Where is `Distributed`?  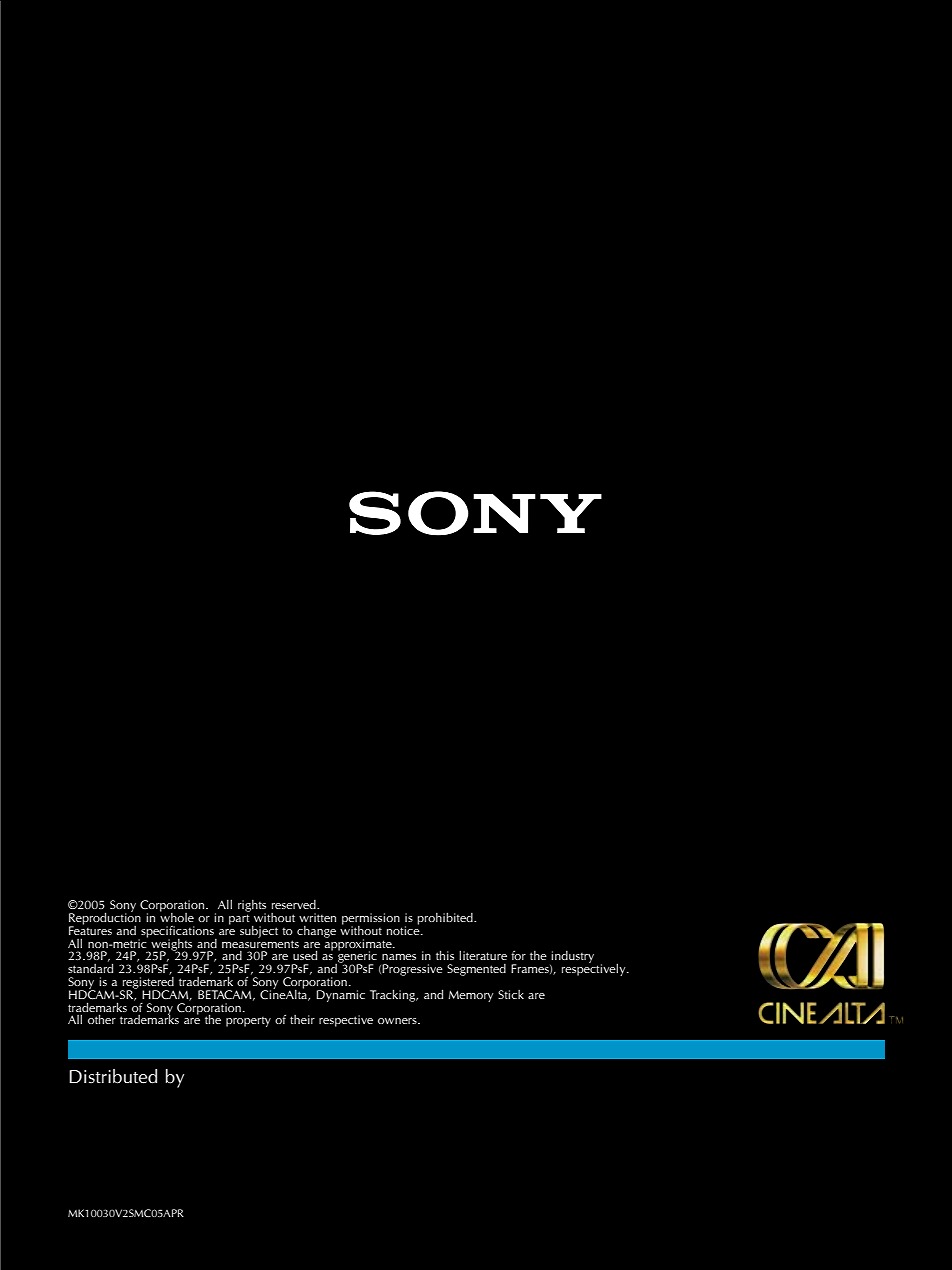 Distributed is located at coordinates (113, 1076).
